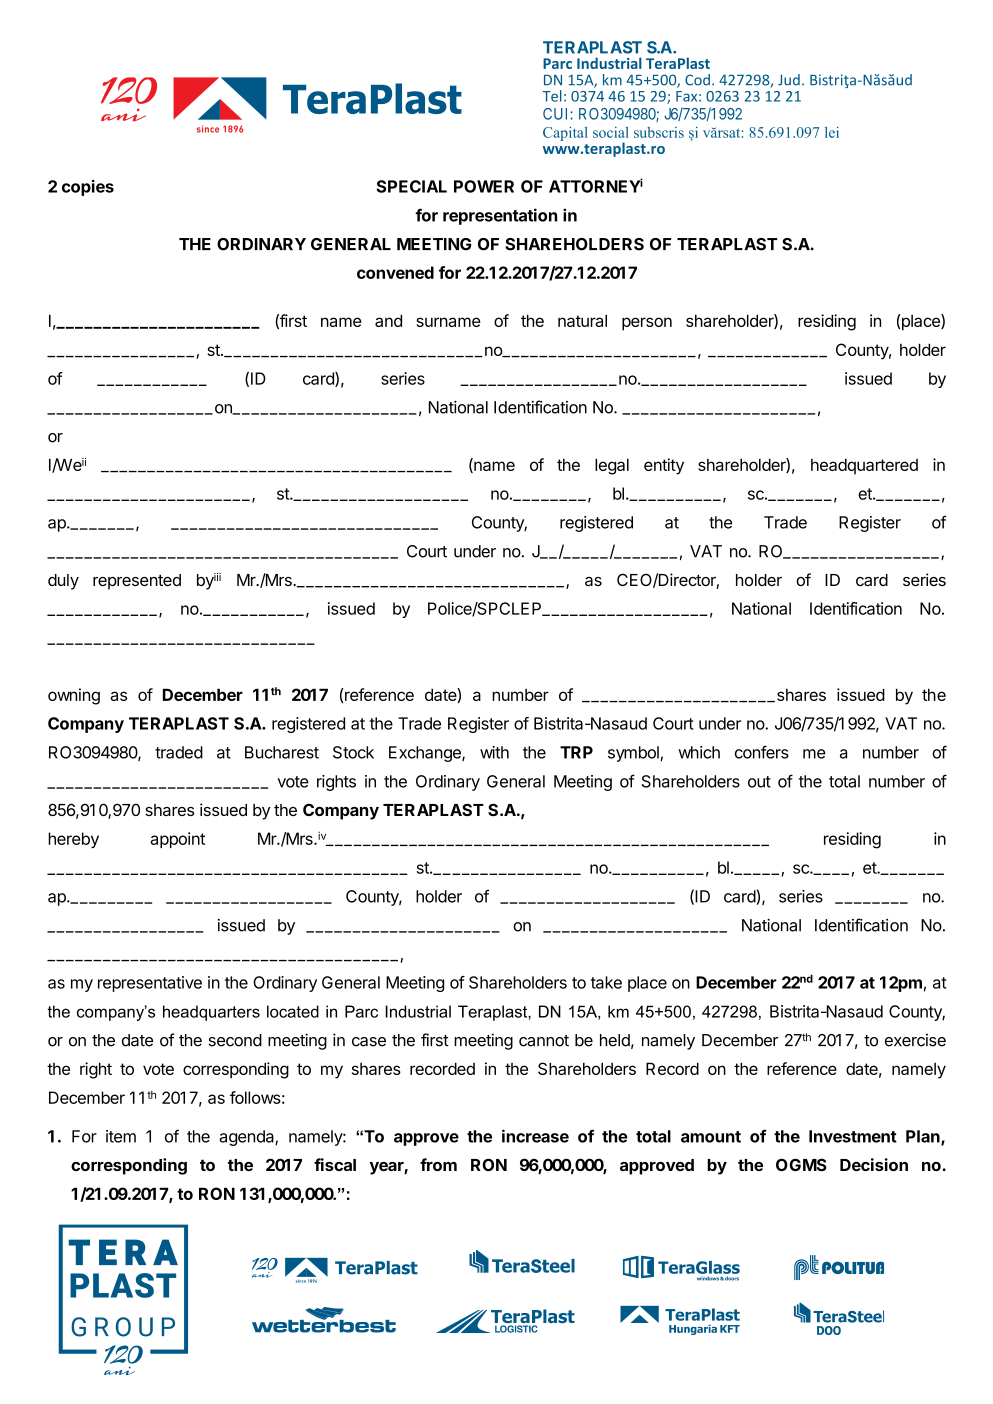 This page has width=993, height=1404. What do you see at coordinates (535, 1136) in the page?
I see `increase` at bounding box center [535, 1136].
